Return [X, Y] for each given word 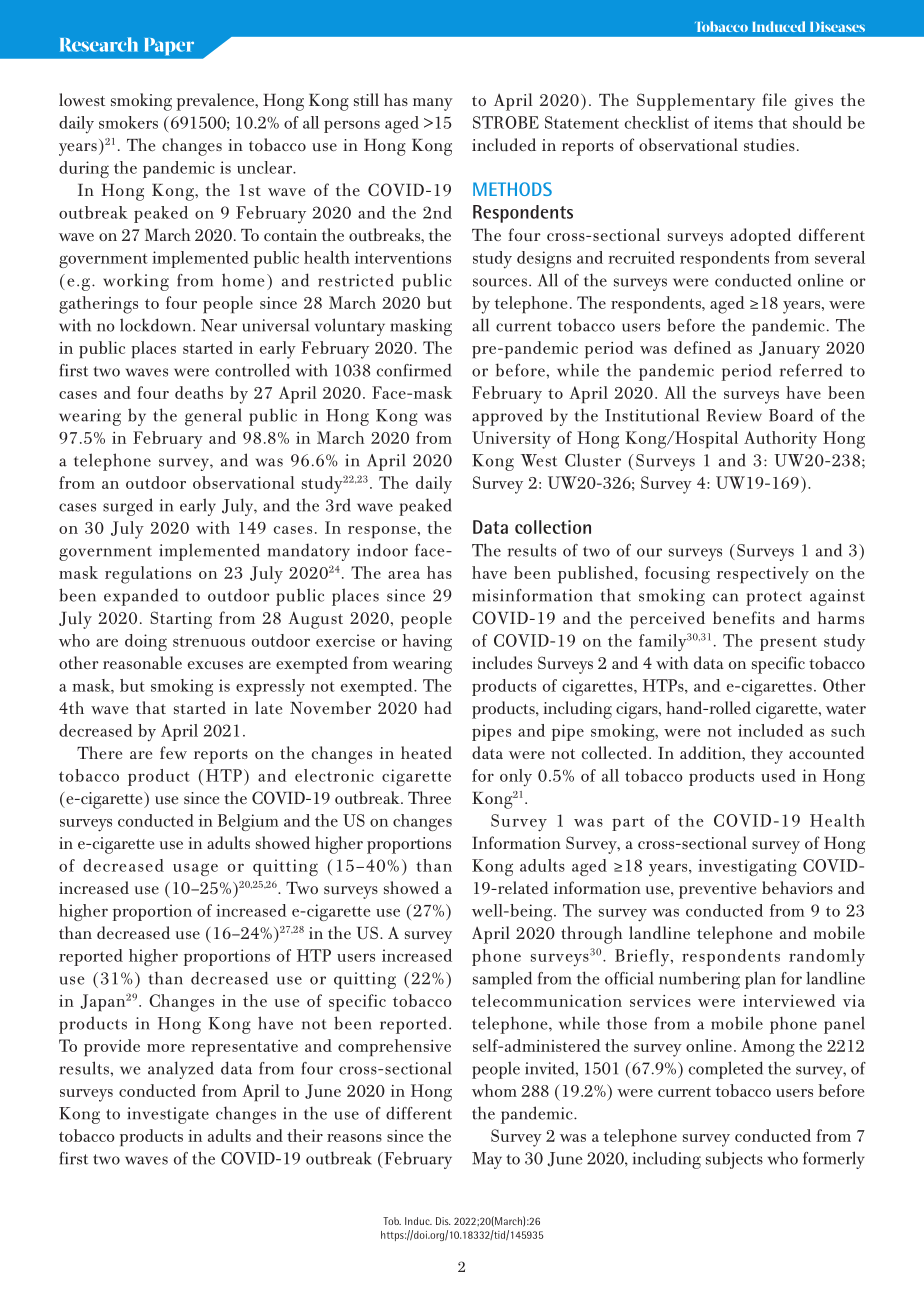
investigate [168, 1115]
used [778, 775]
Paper [169, 46]
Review [734, 415]
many [433, 104]
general [213, 417]
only [516, 778]
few [173, 752]
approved [507, 417]
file [774, 99]
